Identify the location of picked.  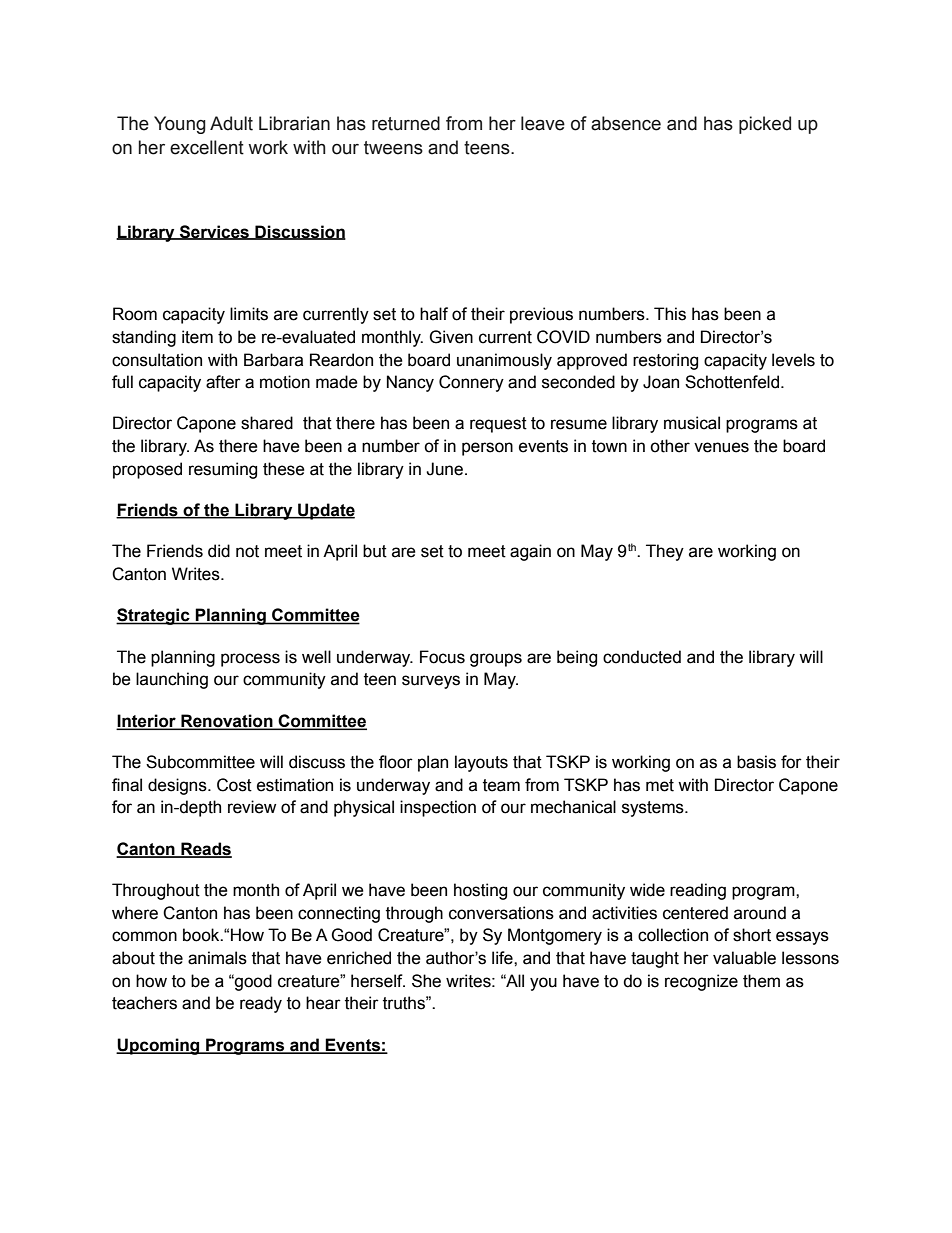
(765, 125).
